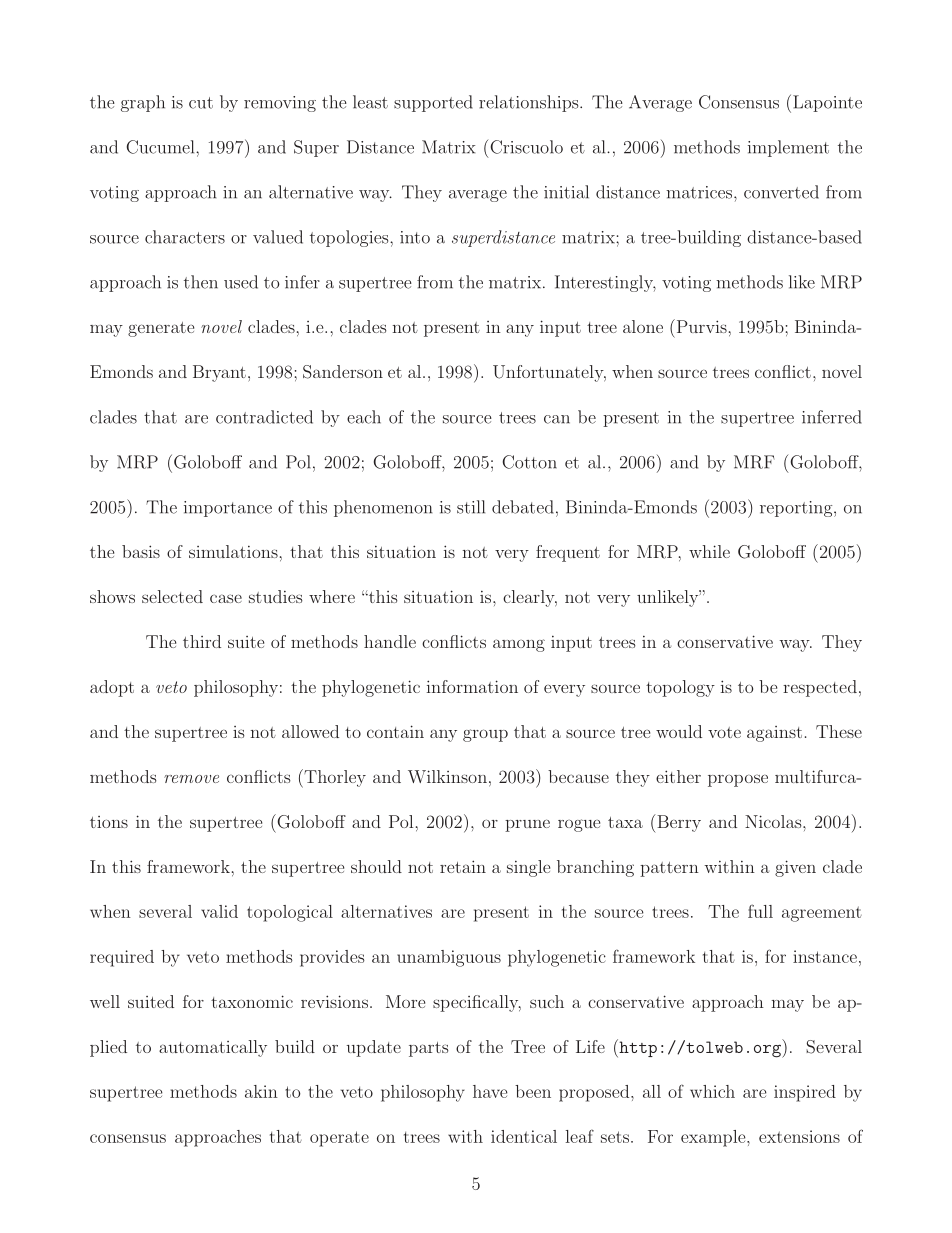 Image resolution: width=952 pixels, height=1233 pixels. Describe the element at coordinates (490, 1091) in the document. I see `have` at that location.
